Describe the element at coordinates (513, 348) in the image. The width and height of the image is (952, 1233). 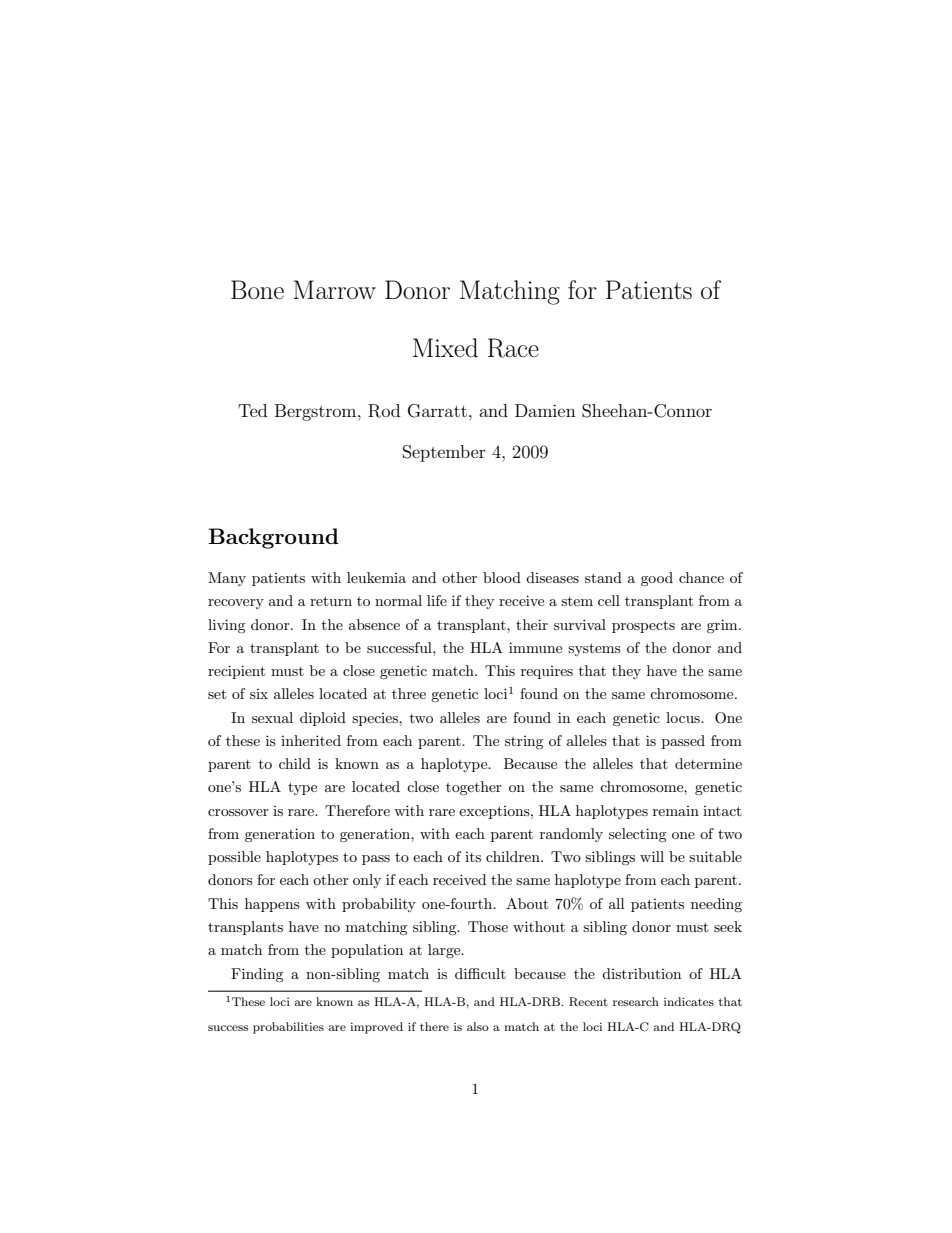
I see `Race` at that location.
